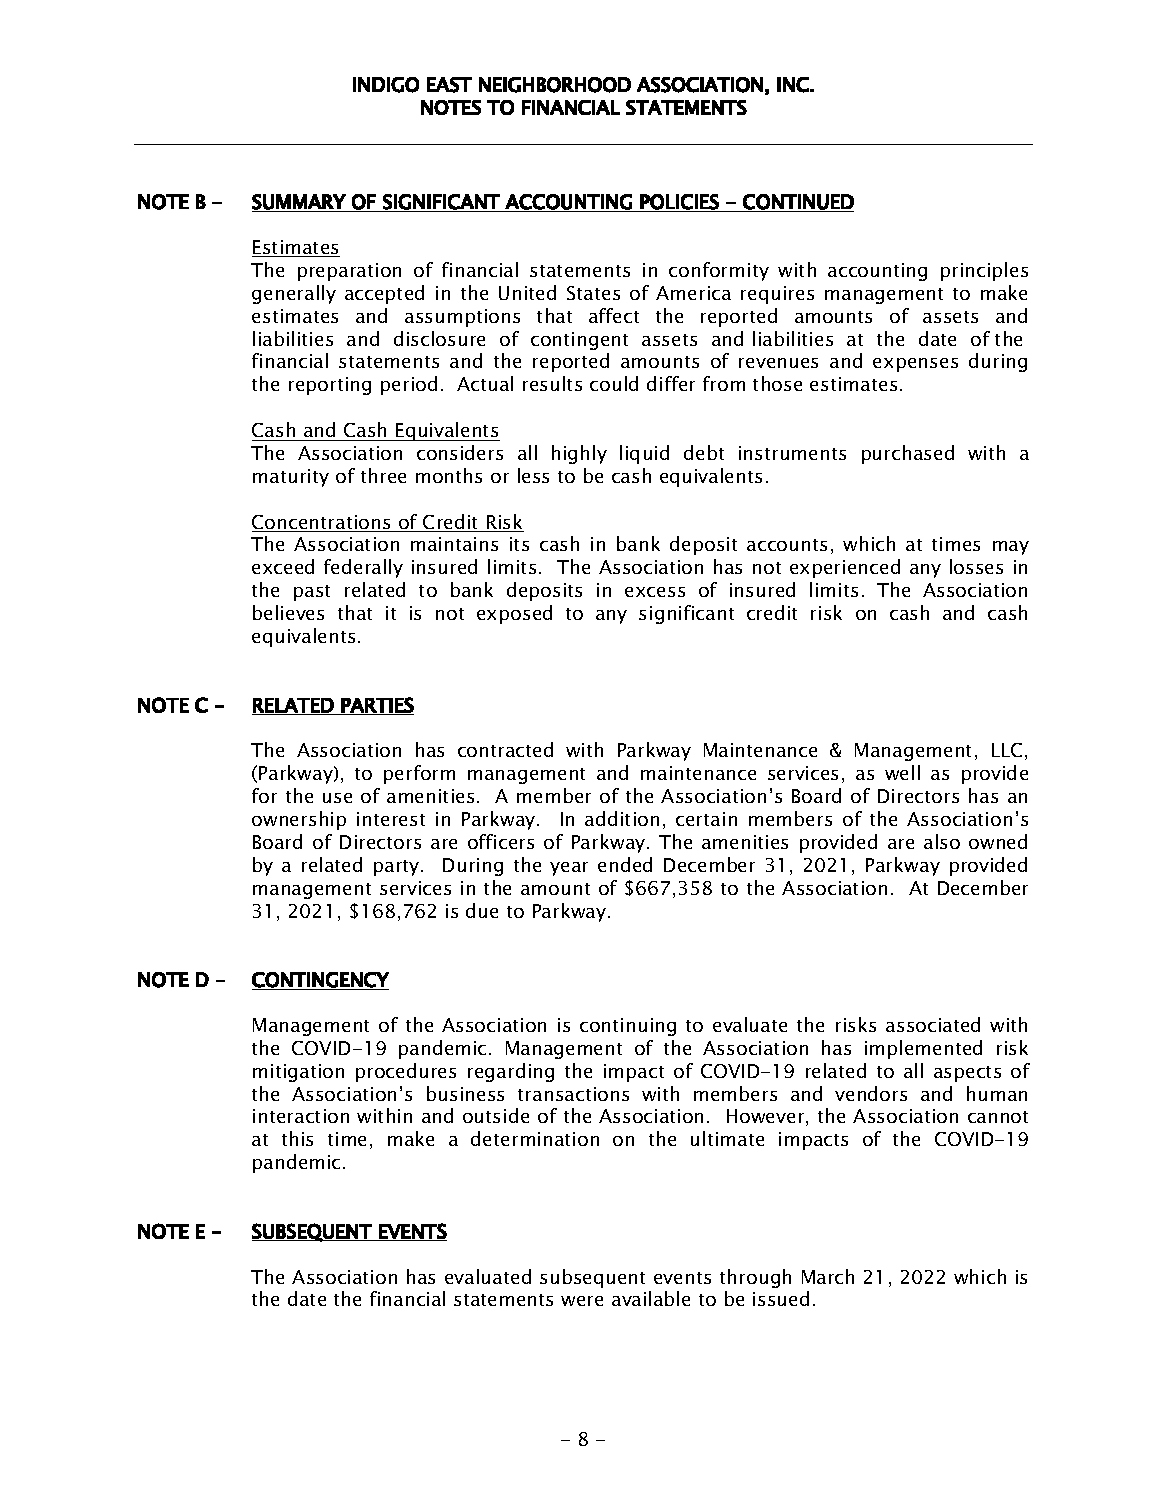 Image resolution: width=1167 pixels, height=1510 pixels. Describe the element at coordinates (297, 1138) in the screenshot. I see `this` at that location.
